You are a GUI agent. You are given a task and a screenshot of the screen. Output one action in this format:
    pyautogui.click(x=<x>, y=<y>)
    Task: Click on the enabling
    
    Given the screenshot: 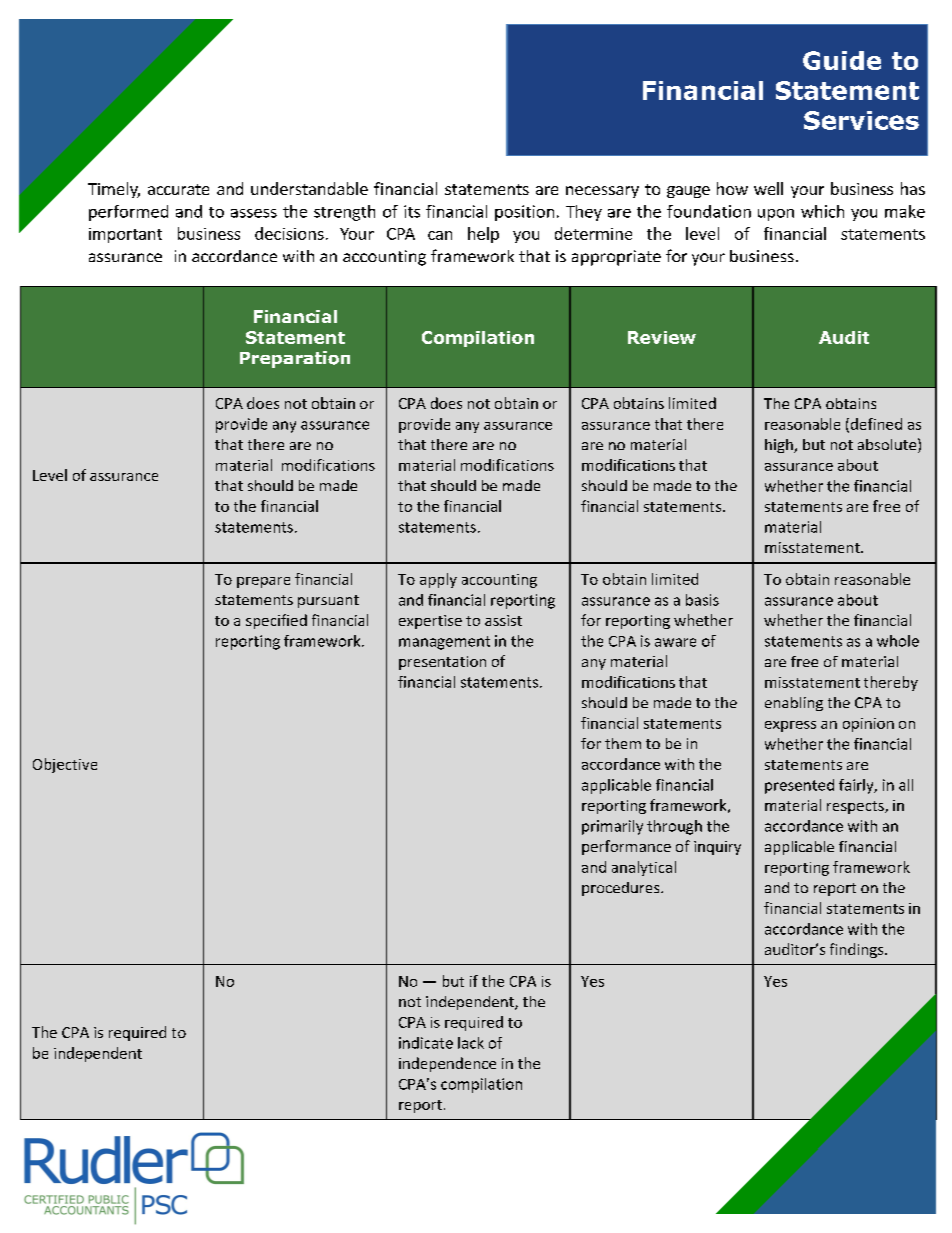 What is the action you would take?
    pyautogui.click(x=794, y=704)
